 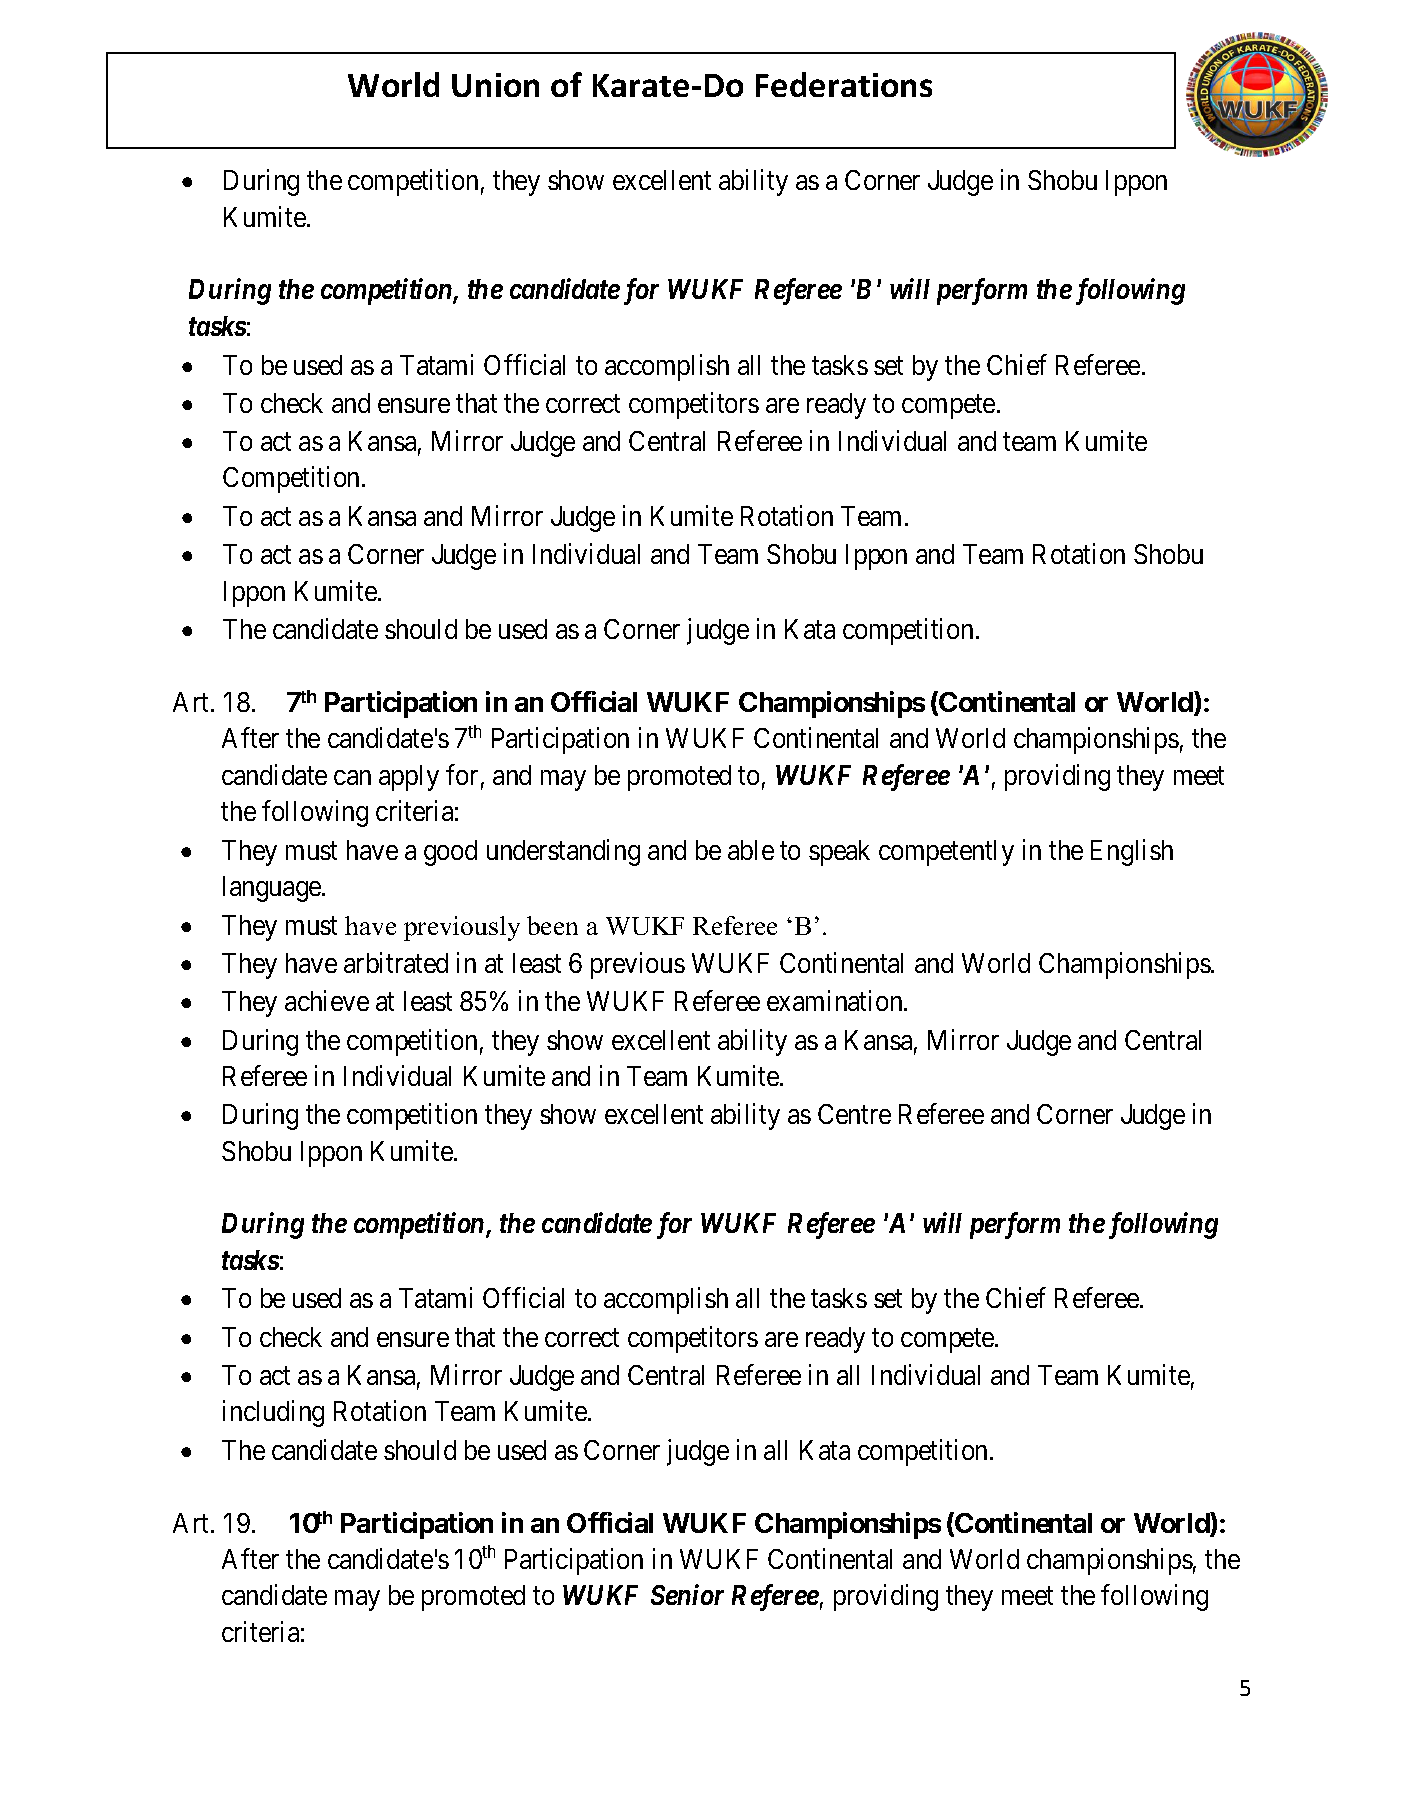 I want to click on able, so click(x=751, y=850).
